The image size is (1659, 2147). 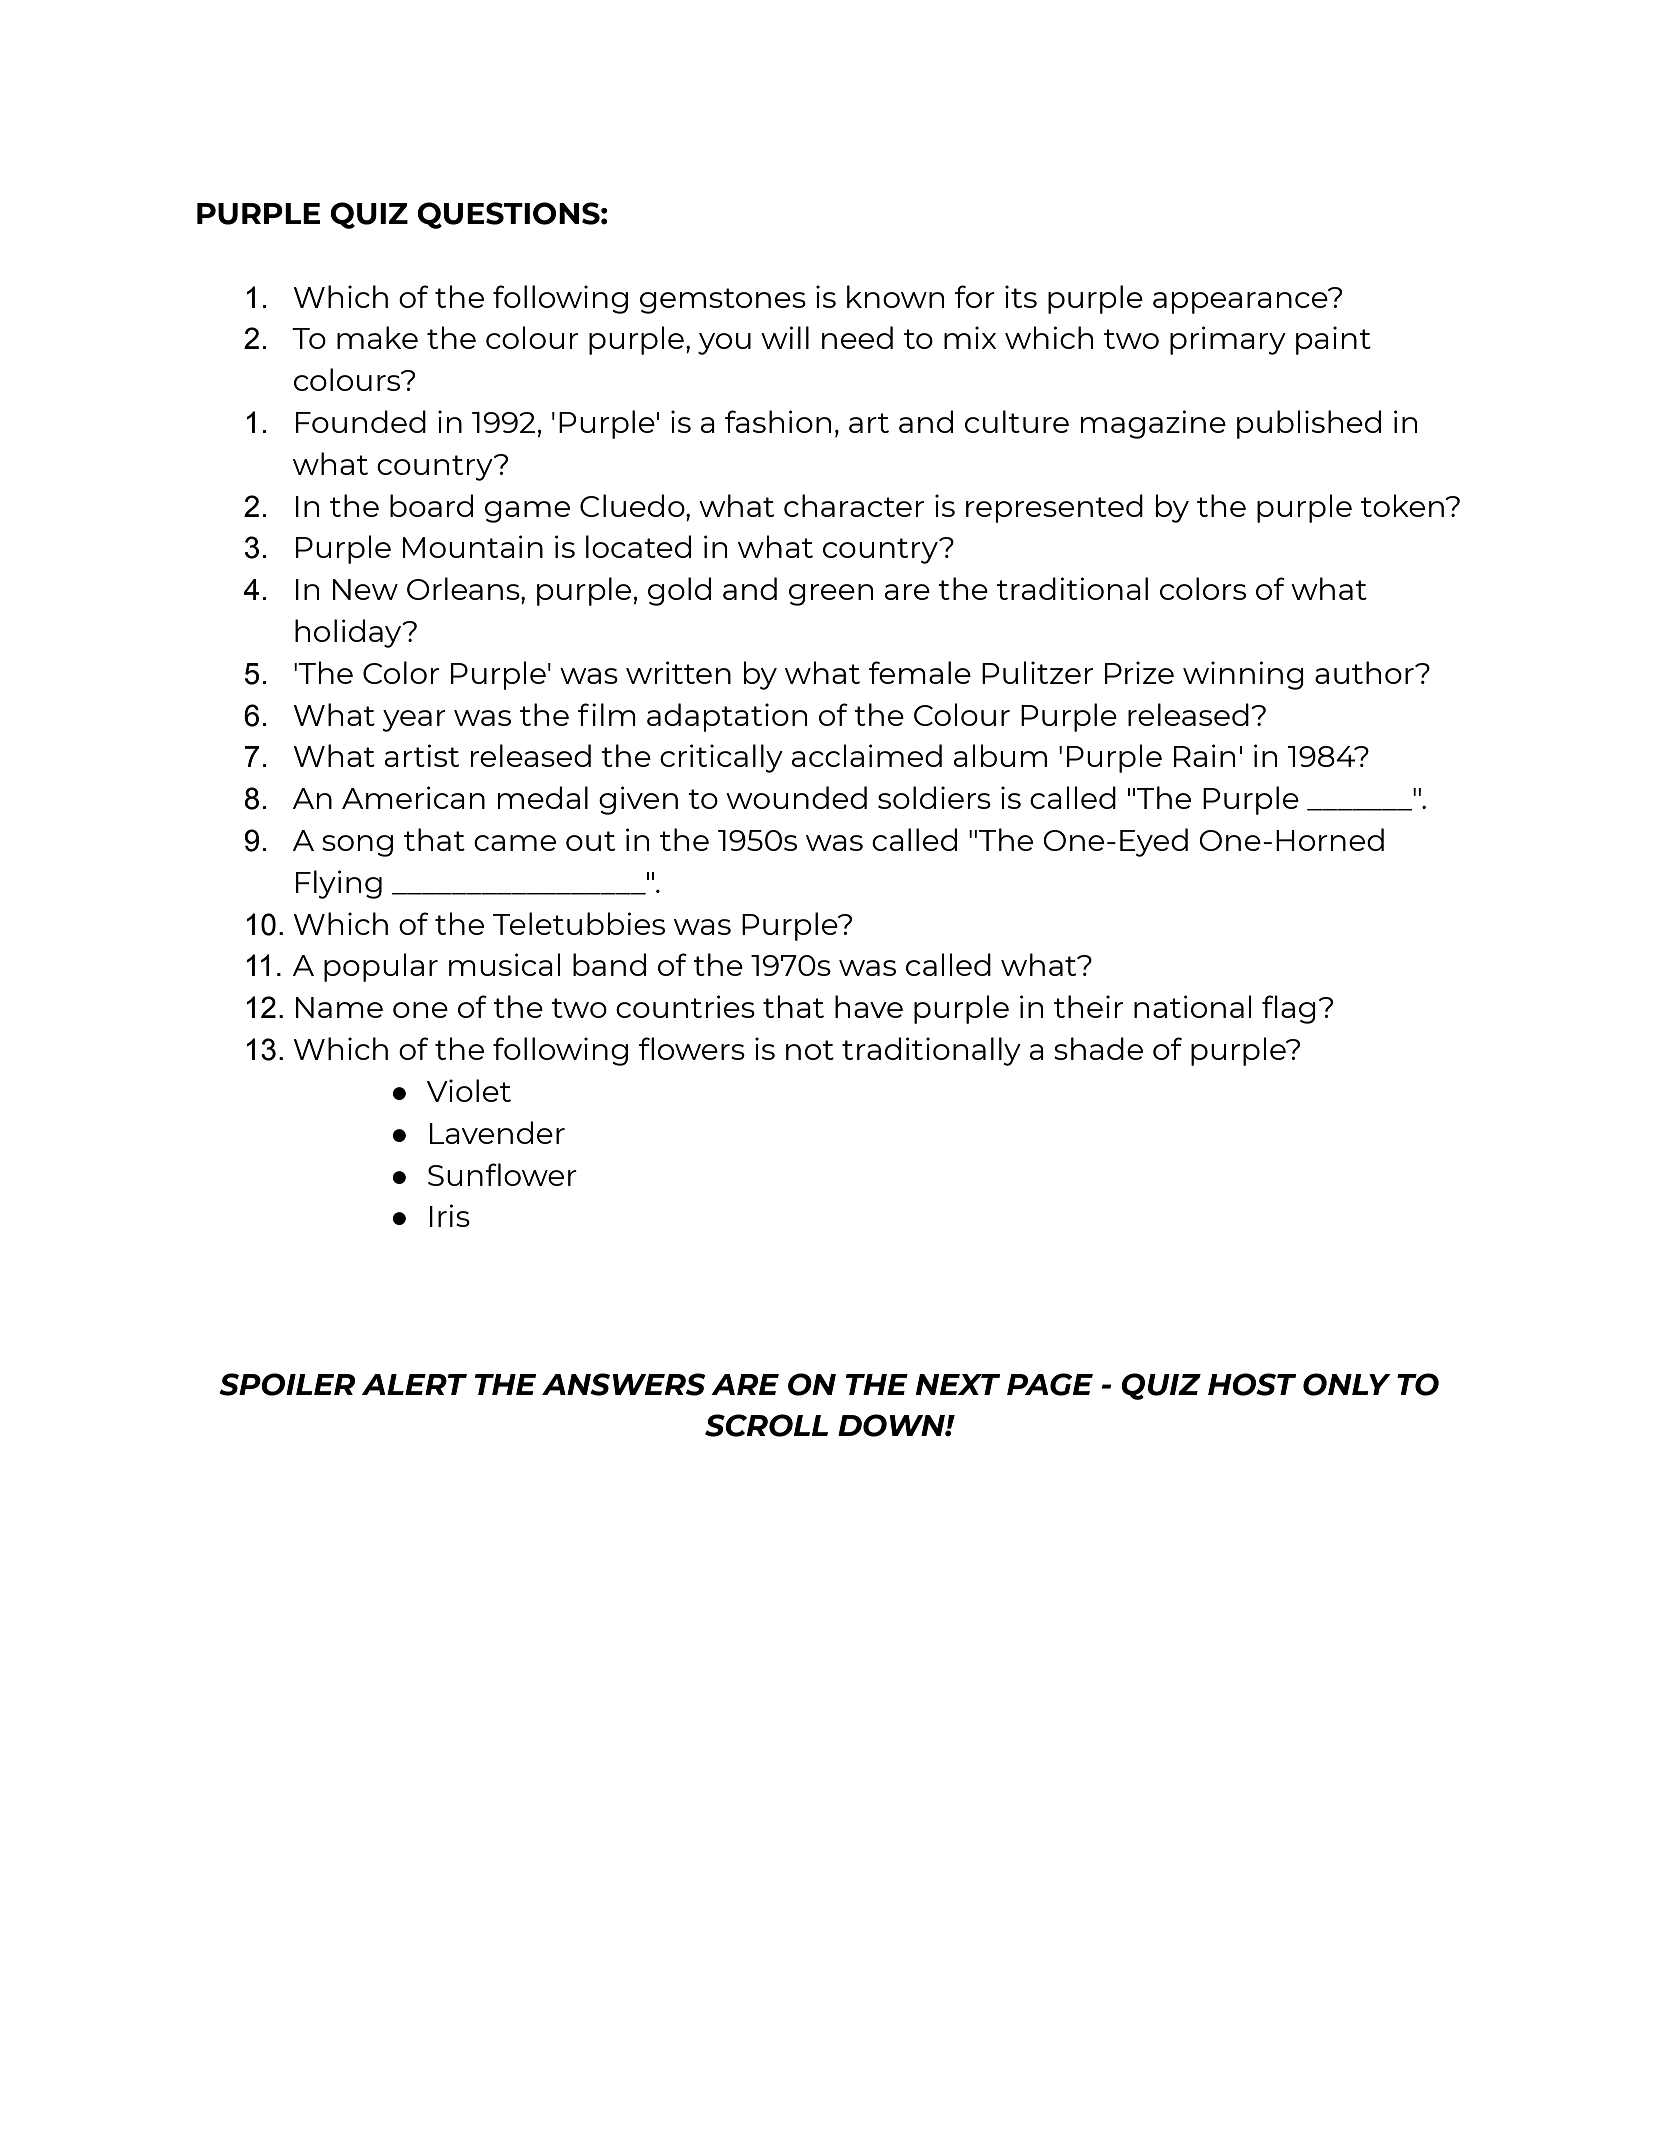 I want to click on ALERT, so click(x=414, y=1384).
